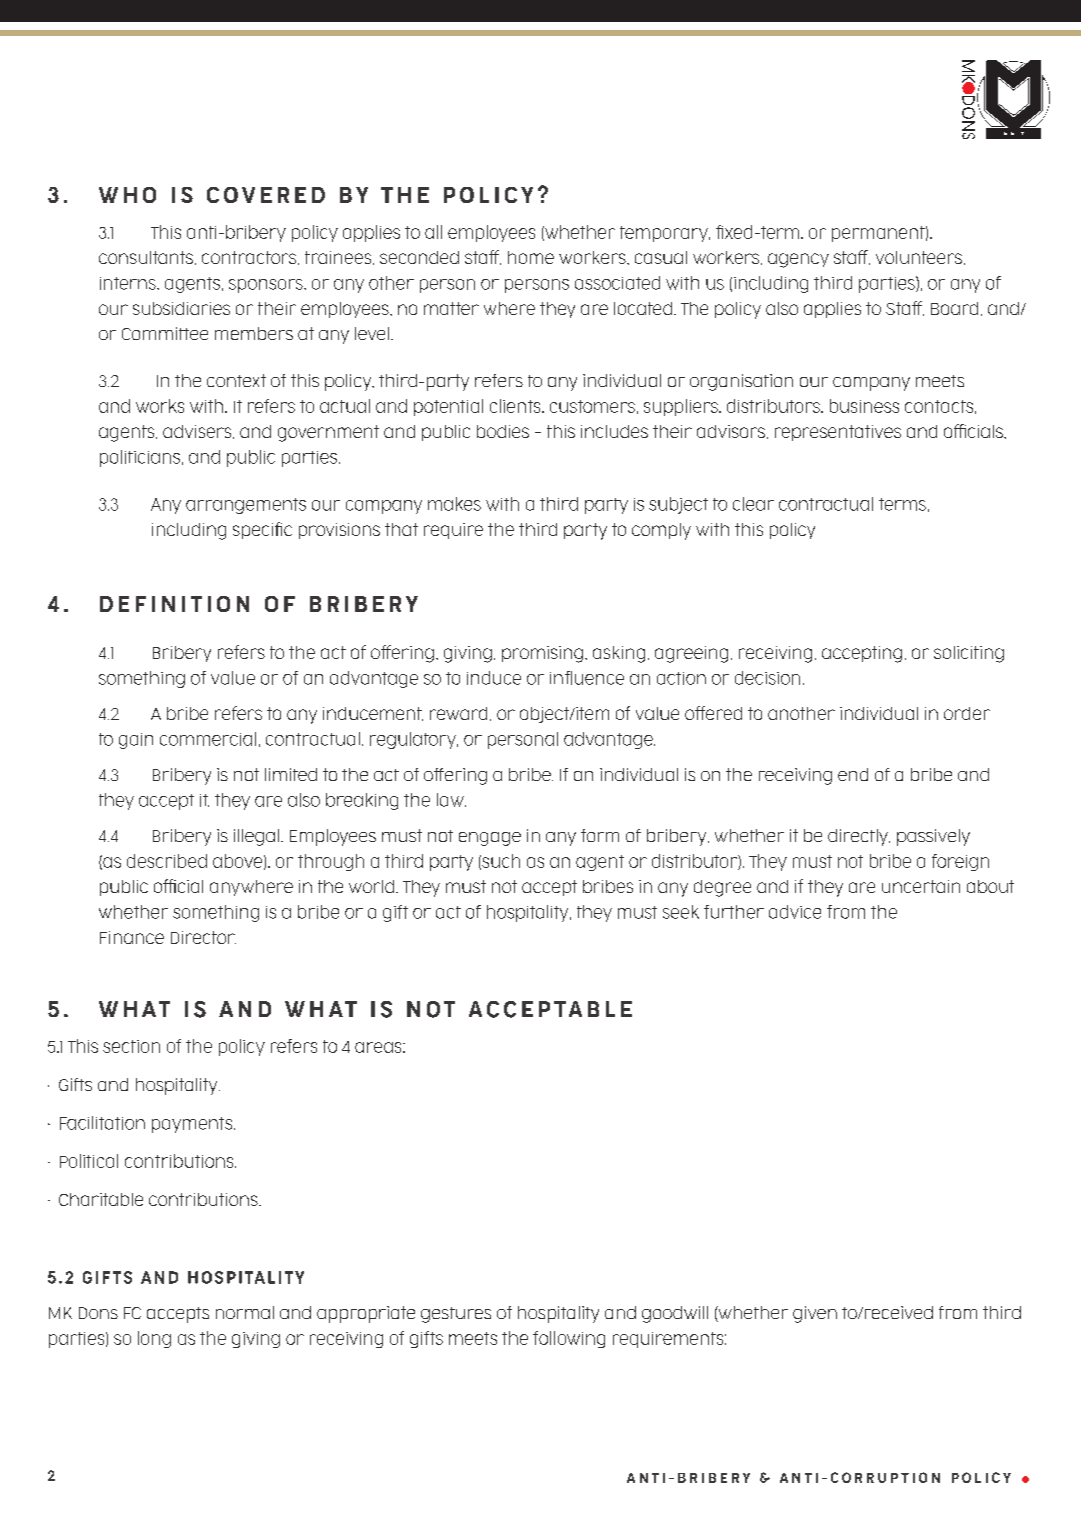 This screenshot has height=1528, width=1081. I want to click on normal, so click(245, 1312).
